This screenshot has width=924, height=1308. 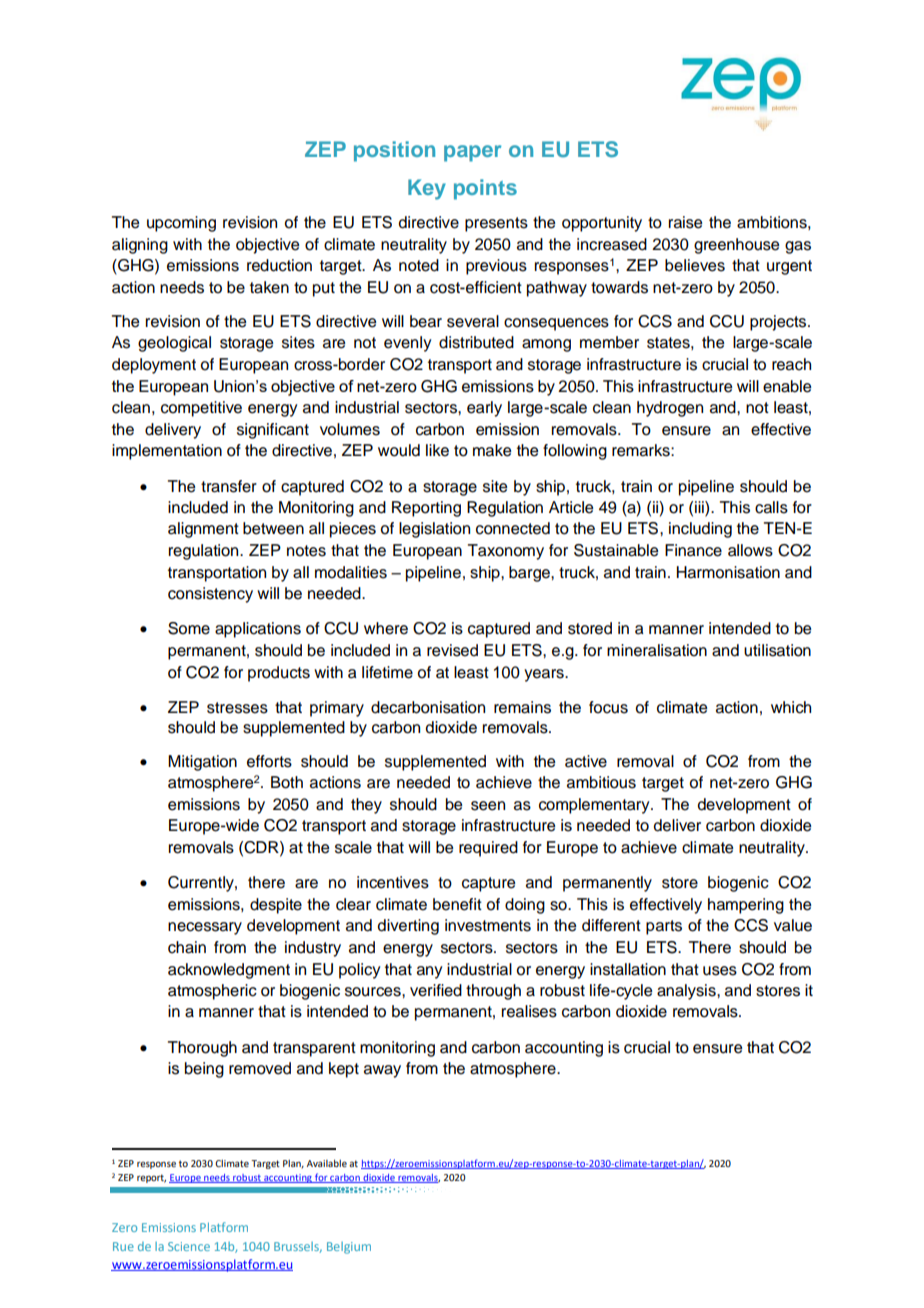 What do you see at coordinates (202, 763) in the screenshot?
I see `Mitigation` at bounding box center [202, 763].
